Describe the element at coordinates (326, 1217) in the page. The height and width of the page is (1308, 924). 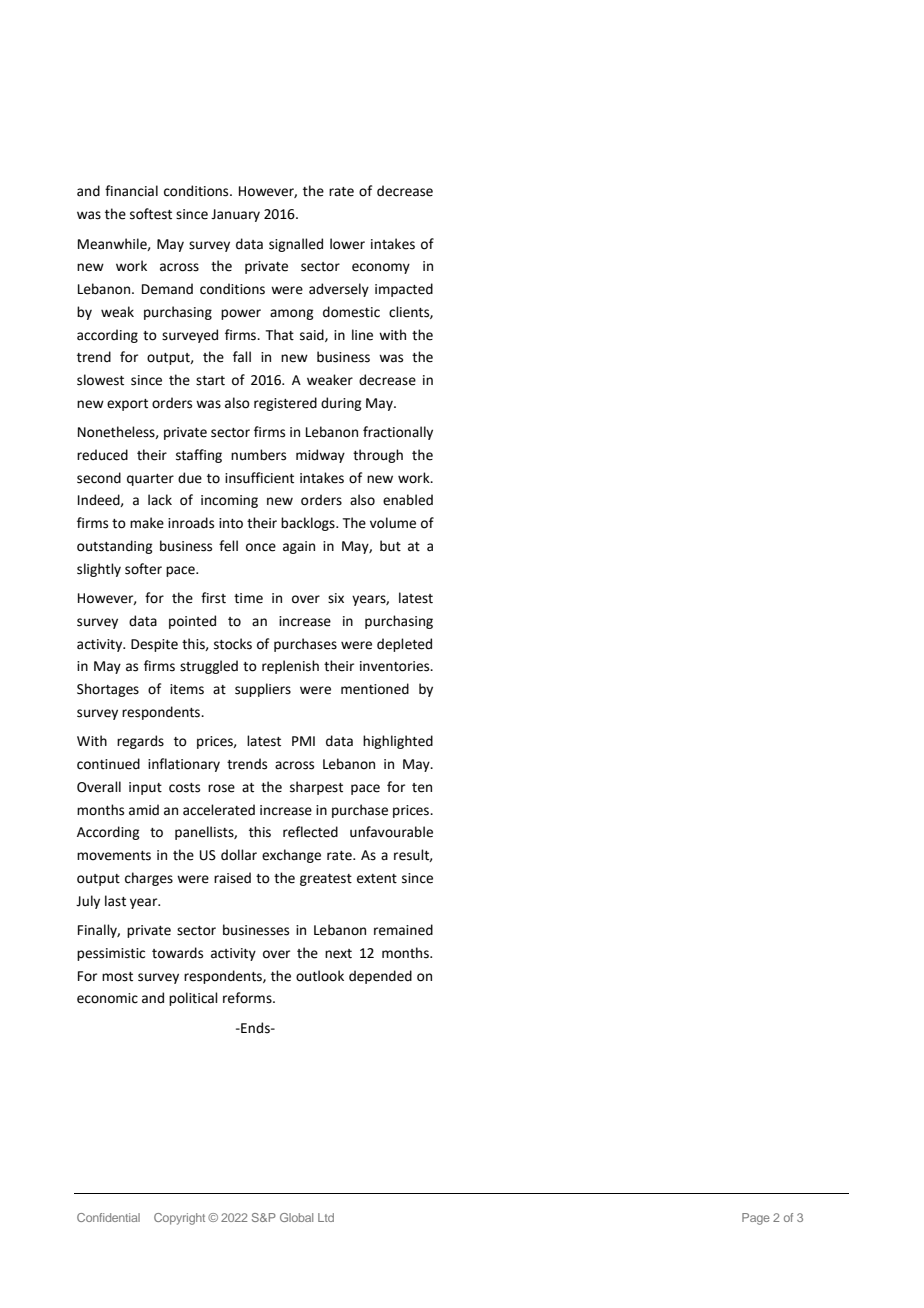
I see `Ltd` at that location.
